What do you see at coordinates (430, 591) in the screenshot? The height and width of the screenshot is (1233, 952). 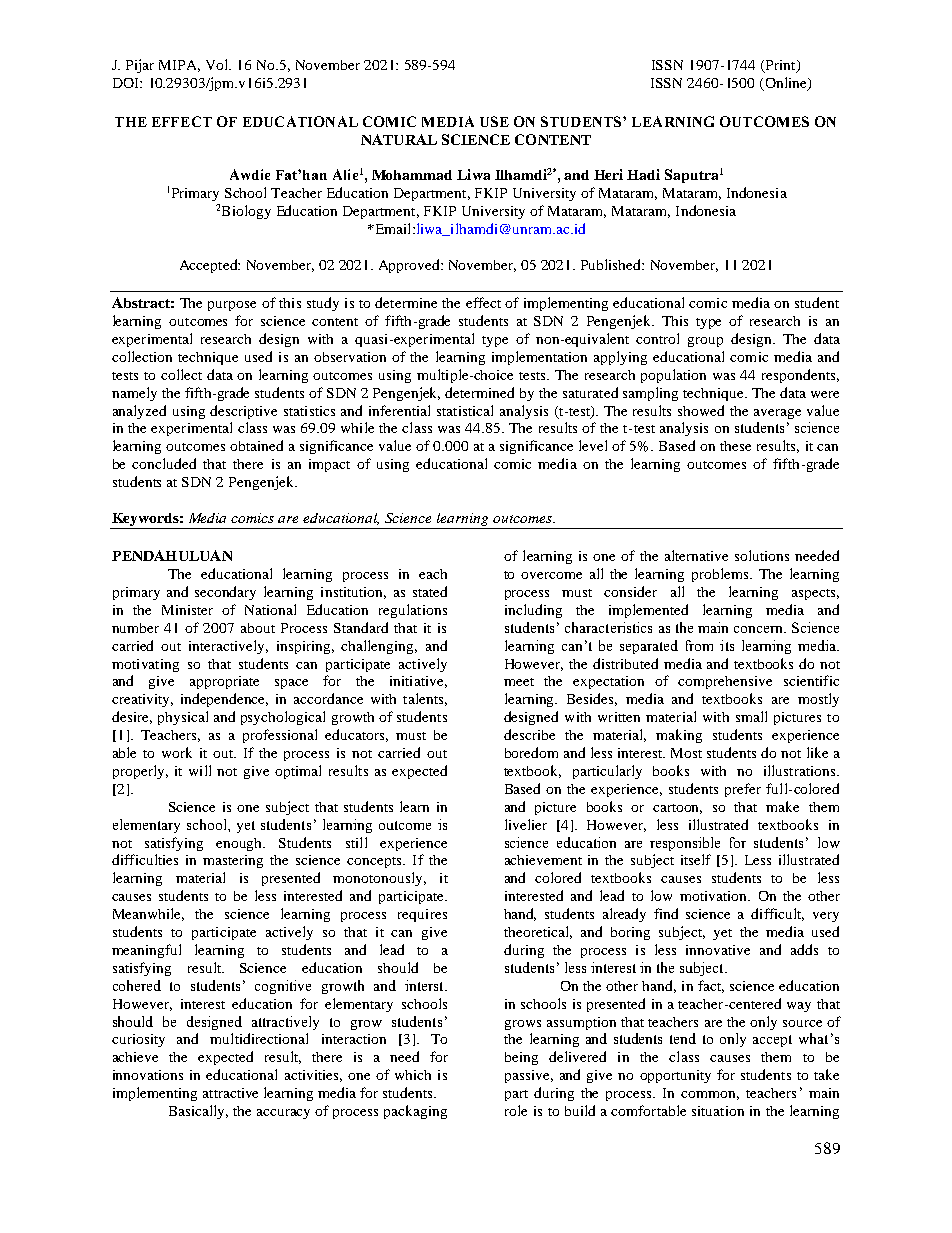 I see `stated` at bounding box center [430, 591].
